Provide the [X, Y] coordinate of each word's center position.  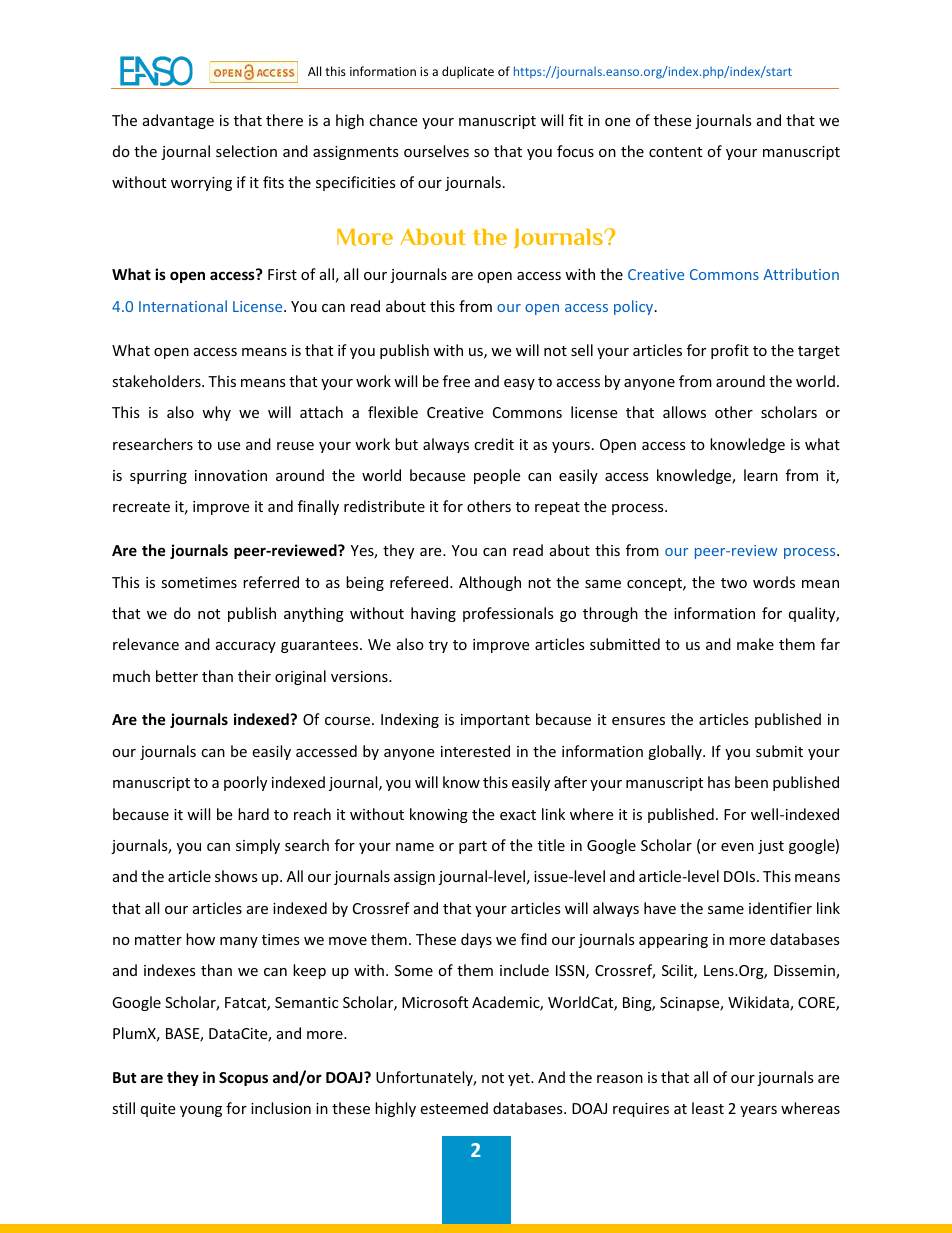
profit [730, 351]
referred [271, 582]
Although [490, 583]
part [473, 847]
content [675, 152]
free [456, 381]
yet [520, 1079]
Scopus [243, 1079]
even [737, 847]
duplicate [468, 72]
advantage [178, 121]
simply [258, 846]
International [183, 306]
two [734, 583]
